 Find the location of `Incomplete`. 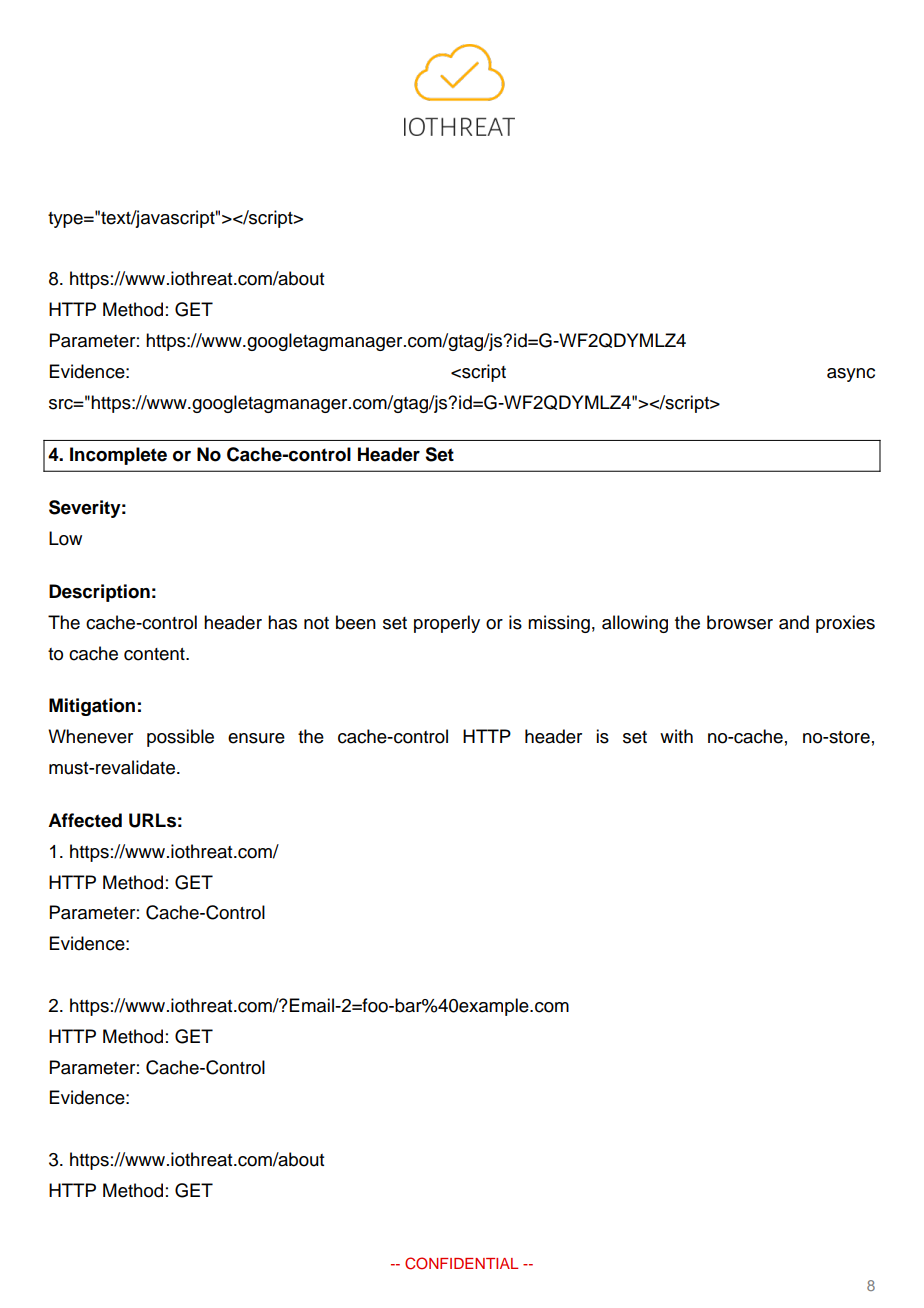

Incomplete is located at coordinates (118, 456).
